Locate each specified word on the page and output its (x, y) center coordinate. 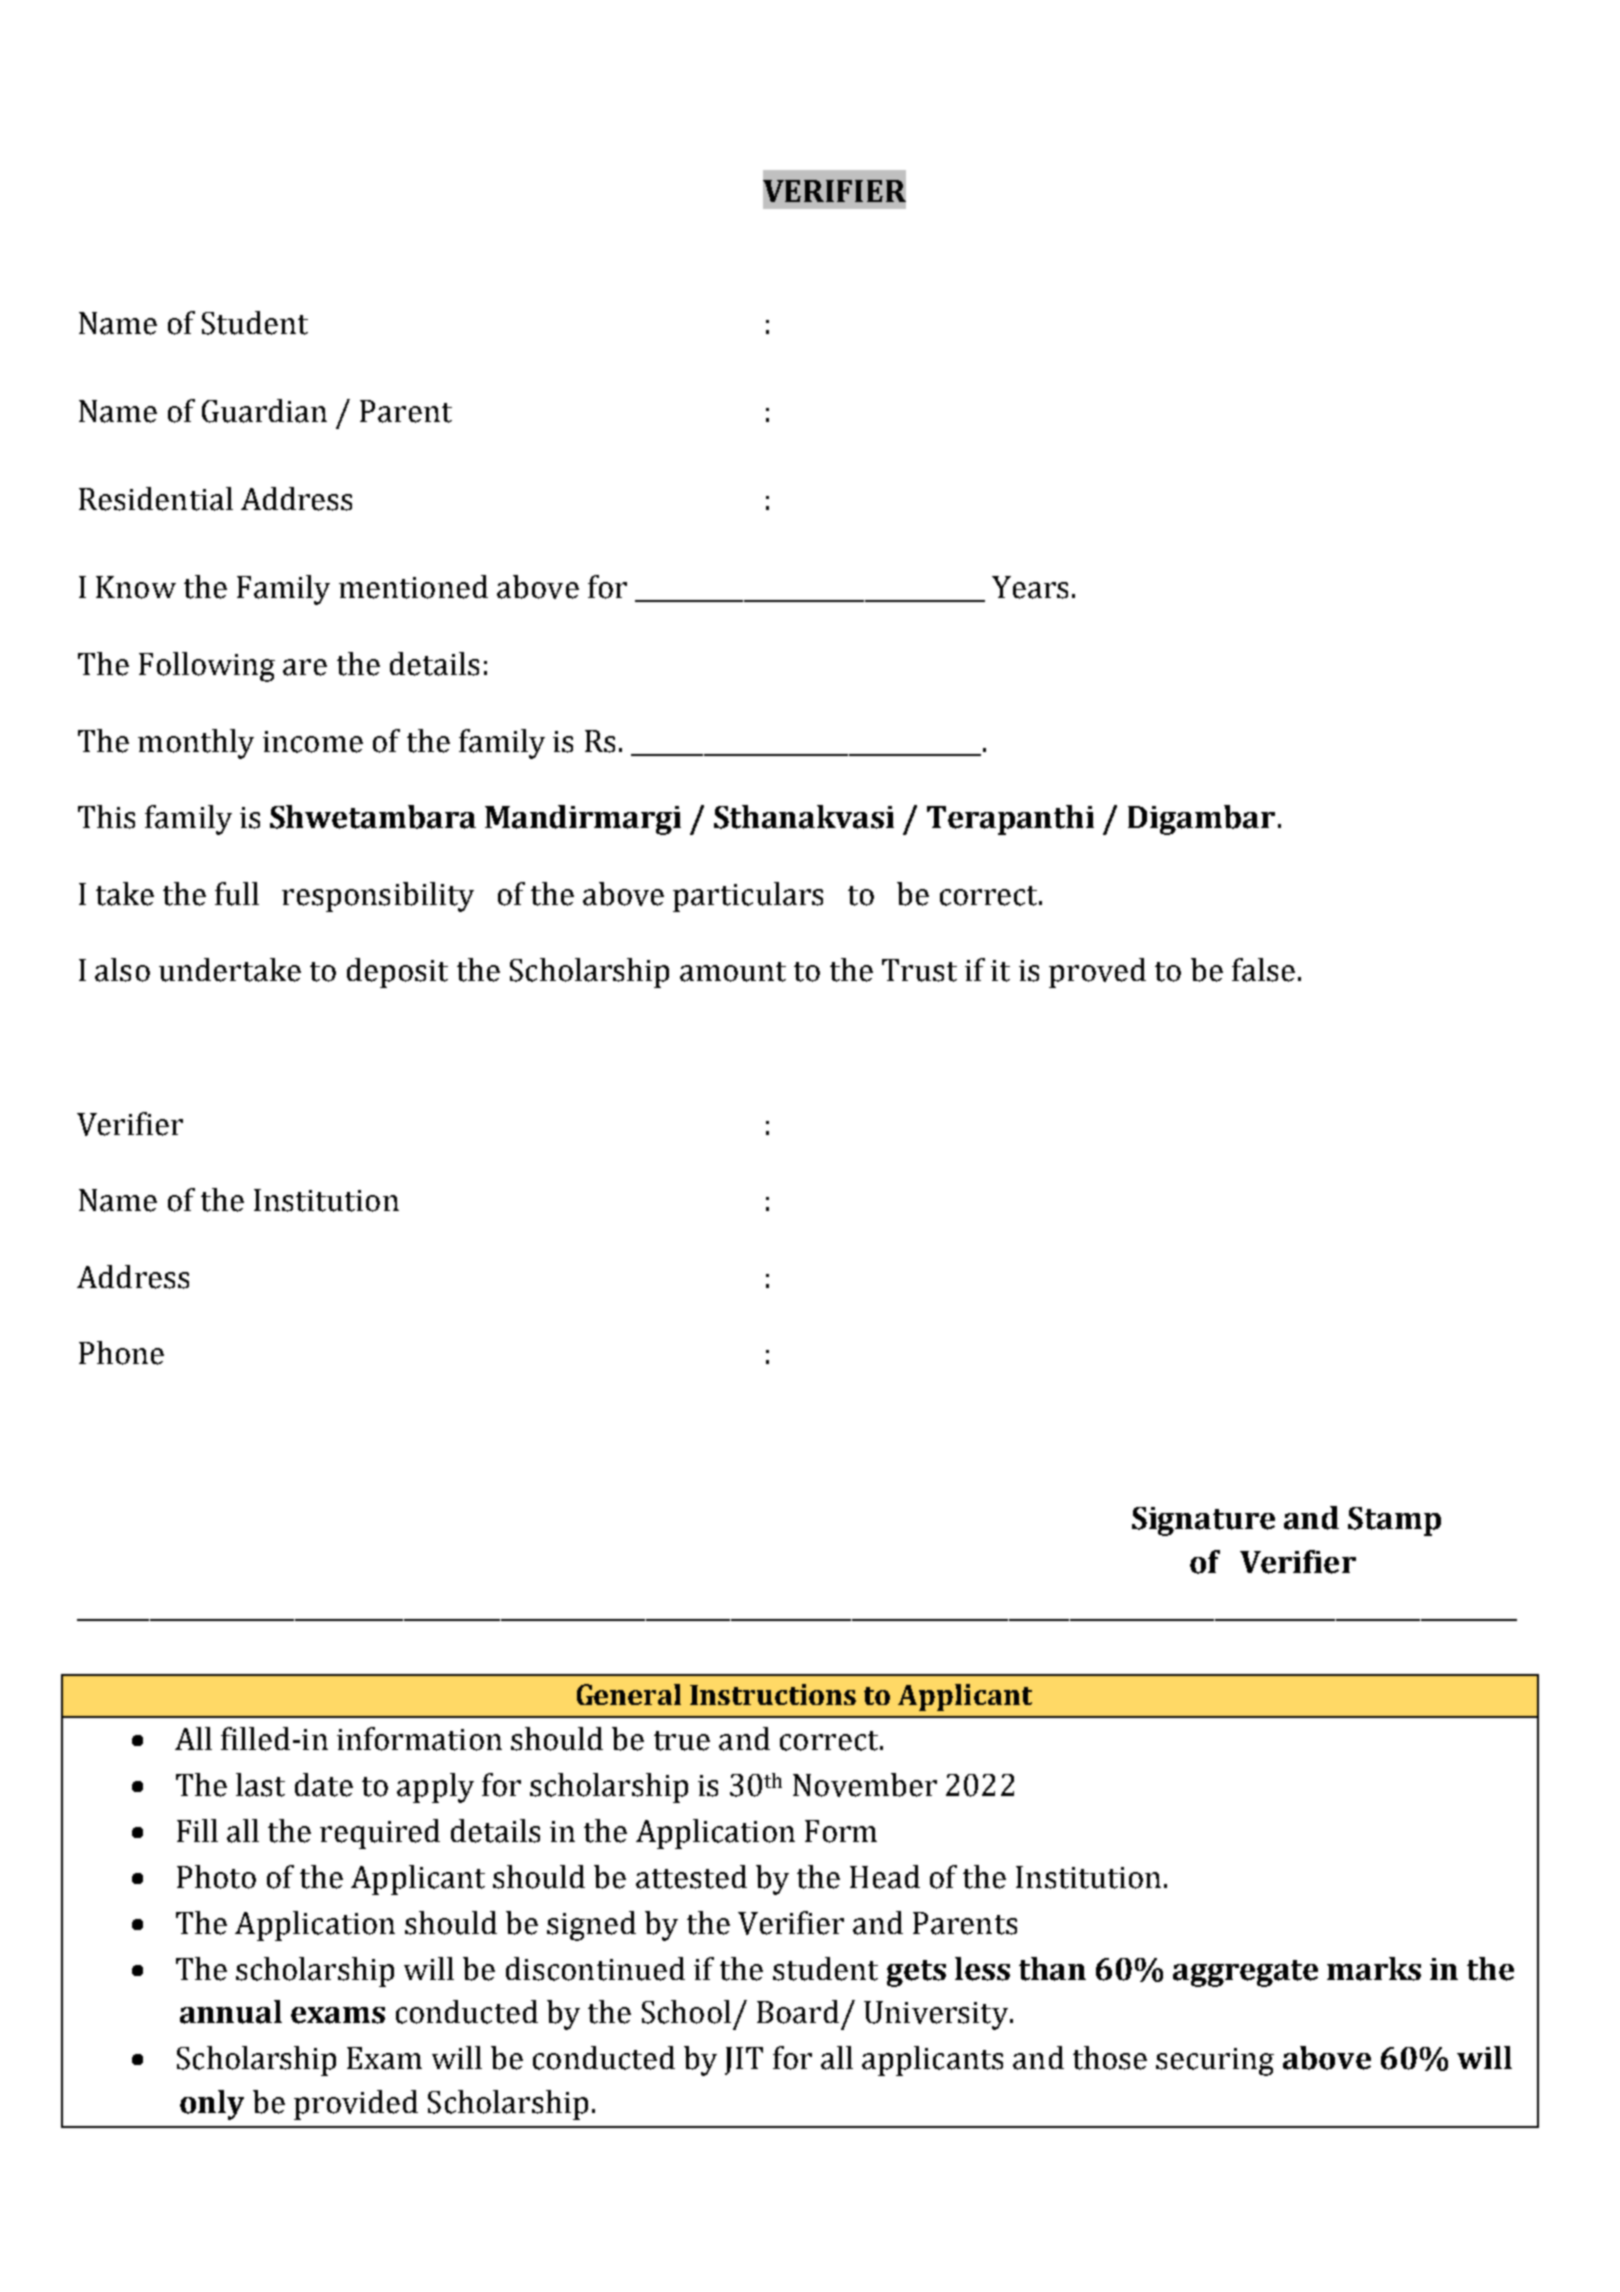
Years (1030, 587)
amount (733, 972)
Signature (1203, 1521)
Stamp (1394, 1521)
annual (231, 2012)
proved (1097, 973)
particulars (748, 897)
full (237, 894)
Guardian (264, 411)
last (260, 1785)
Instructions (773, 1694)
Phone (121, 1353)
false (1263, 970)
